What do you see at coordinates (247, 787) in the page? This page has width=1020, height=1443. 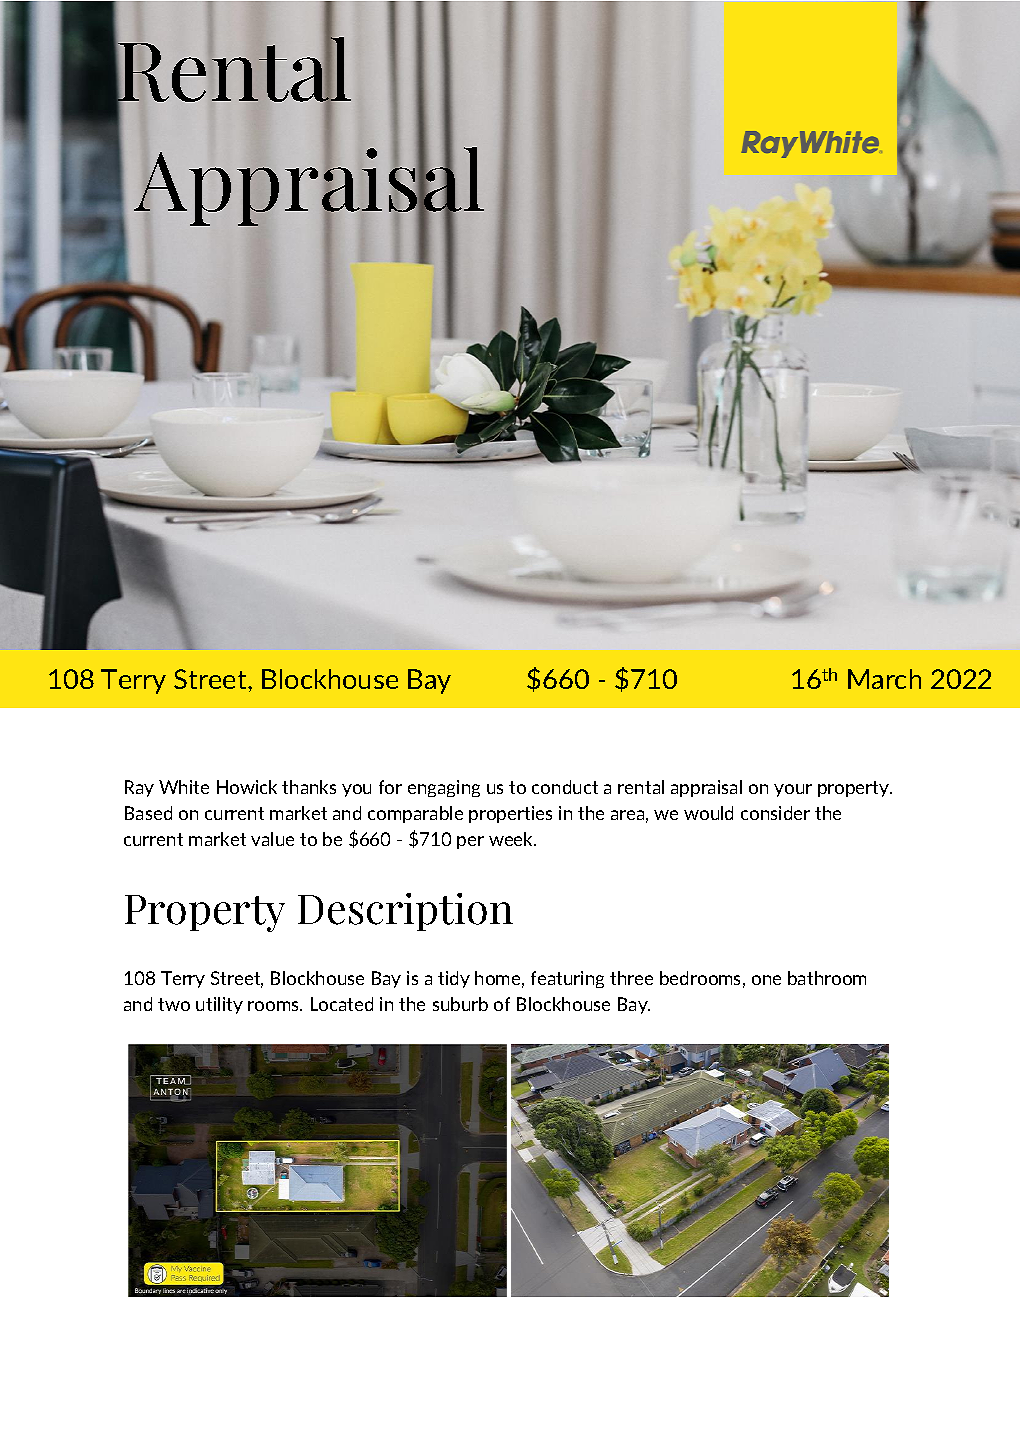 I see `Howick` at bounding box center [247, 787].
